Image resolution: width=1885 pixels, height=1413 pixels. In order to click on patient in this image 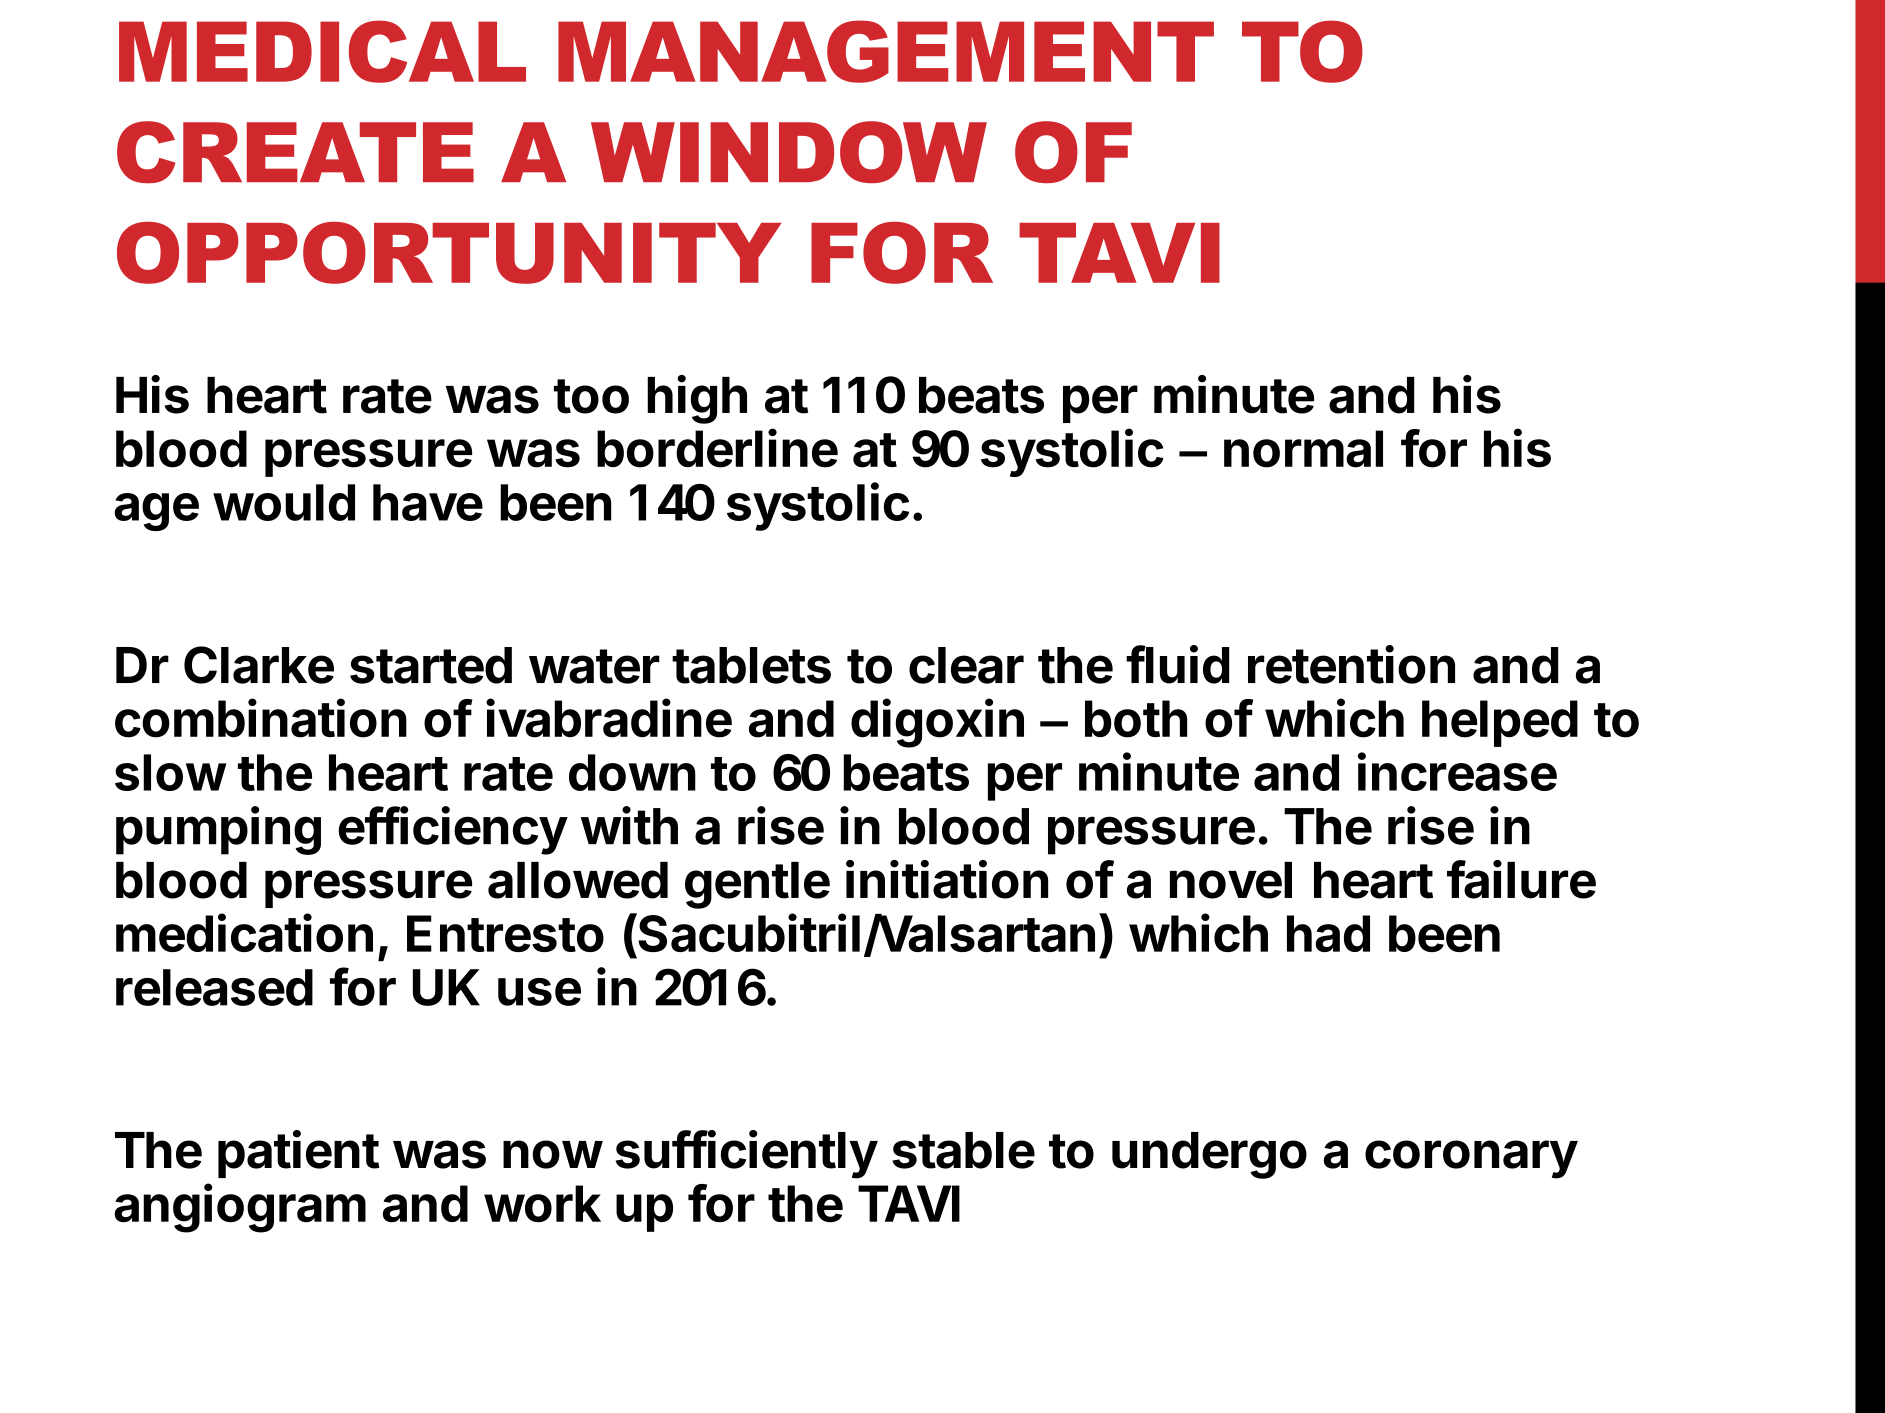, I will do `click(298, 1154)`.
